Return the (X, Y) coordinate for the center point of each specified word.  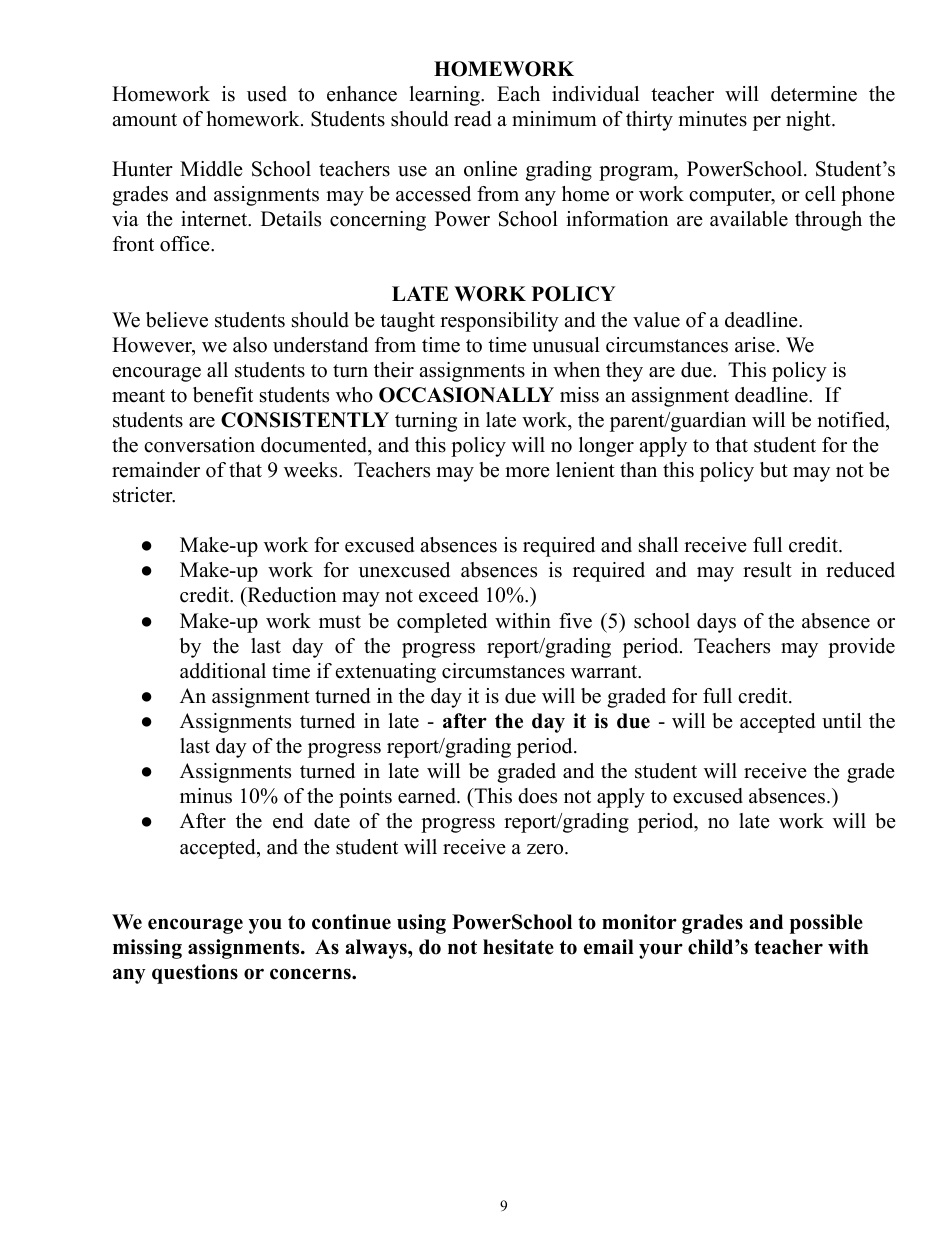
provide (861, 648)
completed (442, 623)
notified (852, 421)
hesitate (518, 947)
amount (144, 120)
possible (826, 924)
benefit (223, 395)
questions (195, 974)
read (472, 119)
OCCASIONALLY (466, 395)
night (809, 121)
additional (223, 671)
